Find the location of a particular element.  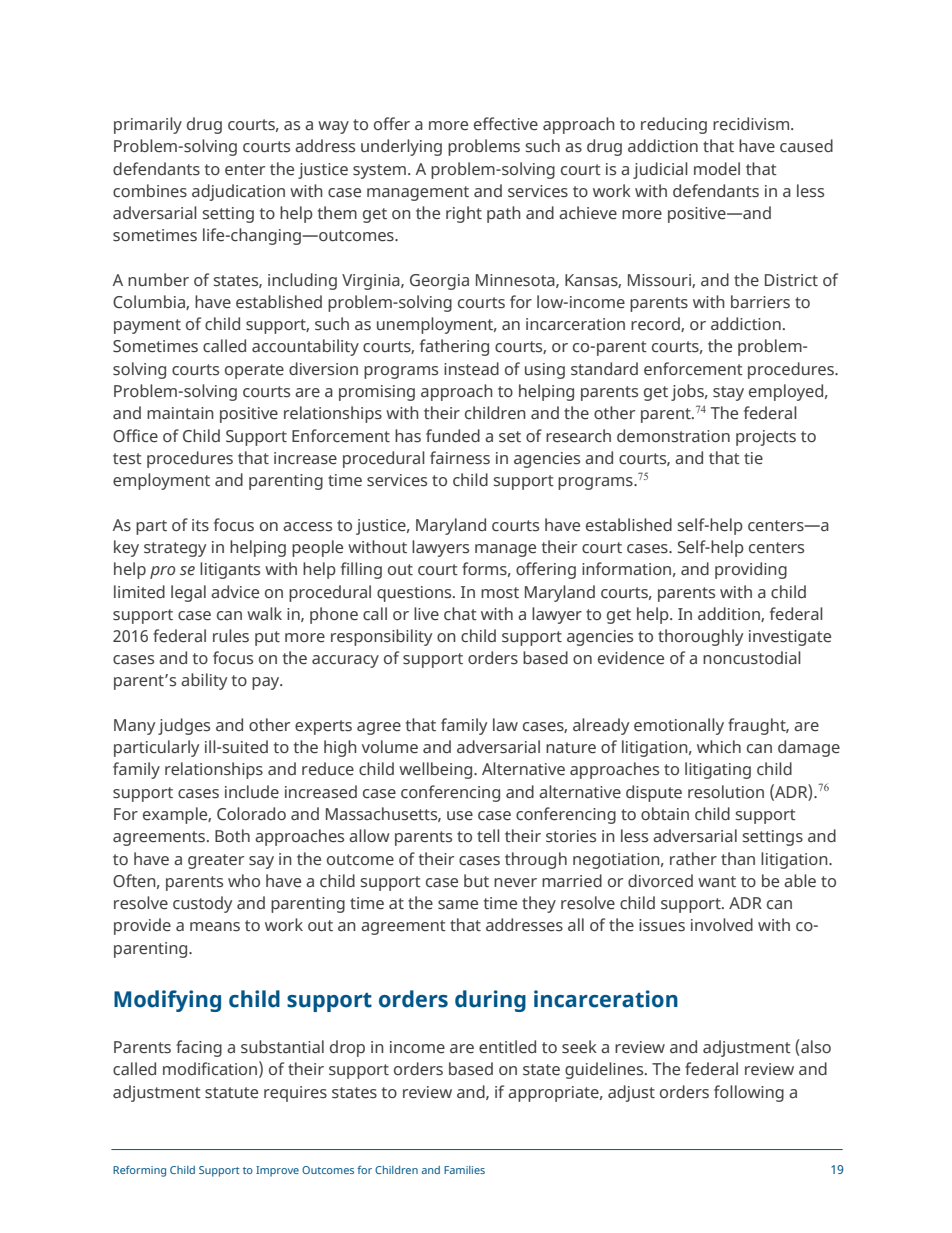

its is located at coordinates (200, 525).
